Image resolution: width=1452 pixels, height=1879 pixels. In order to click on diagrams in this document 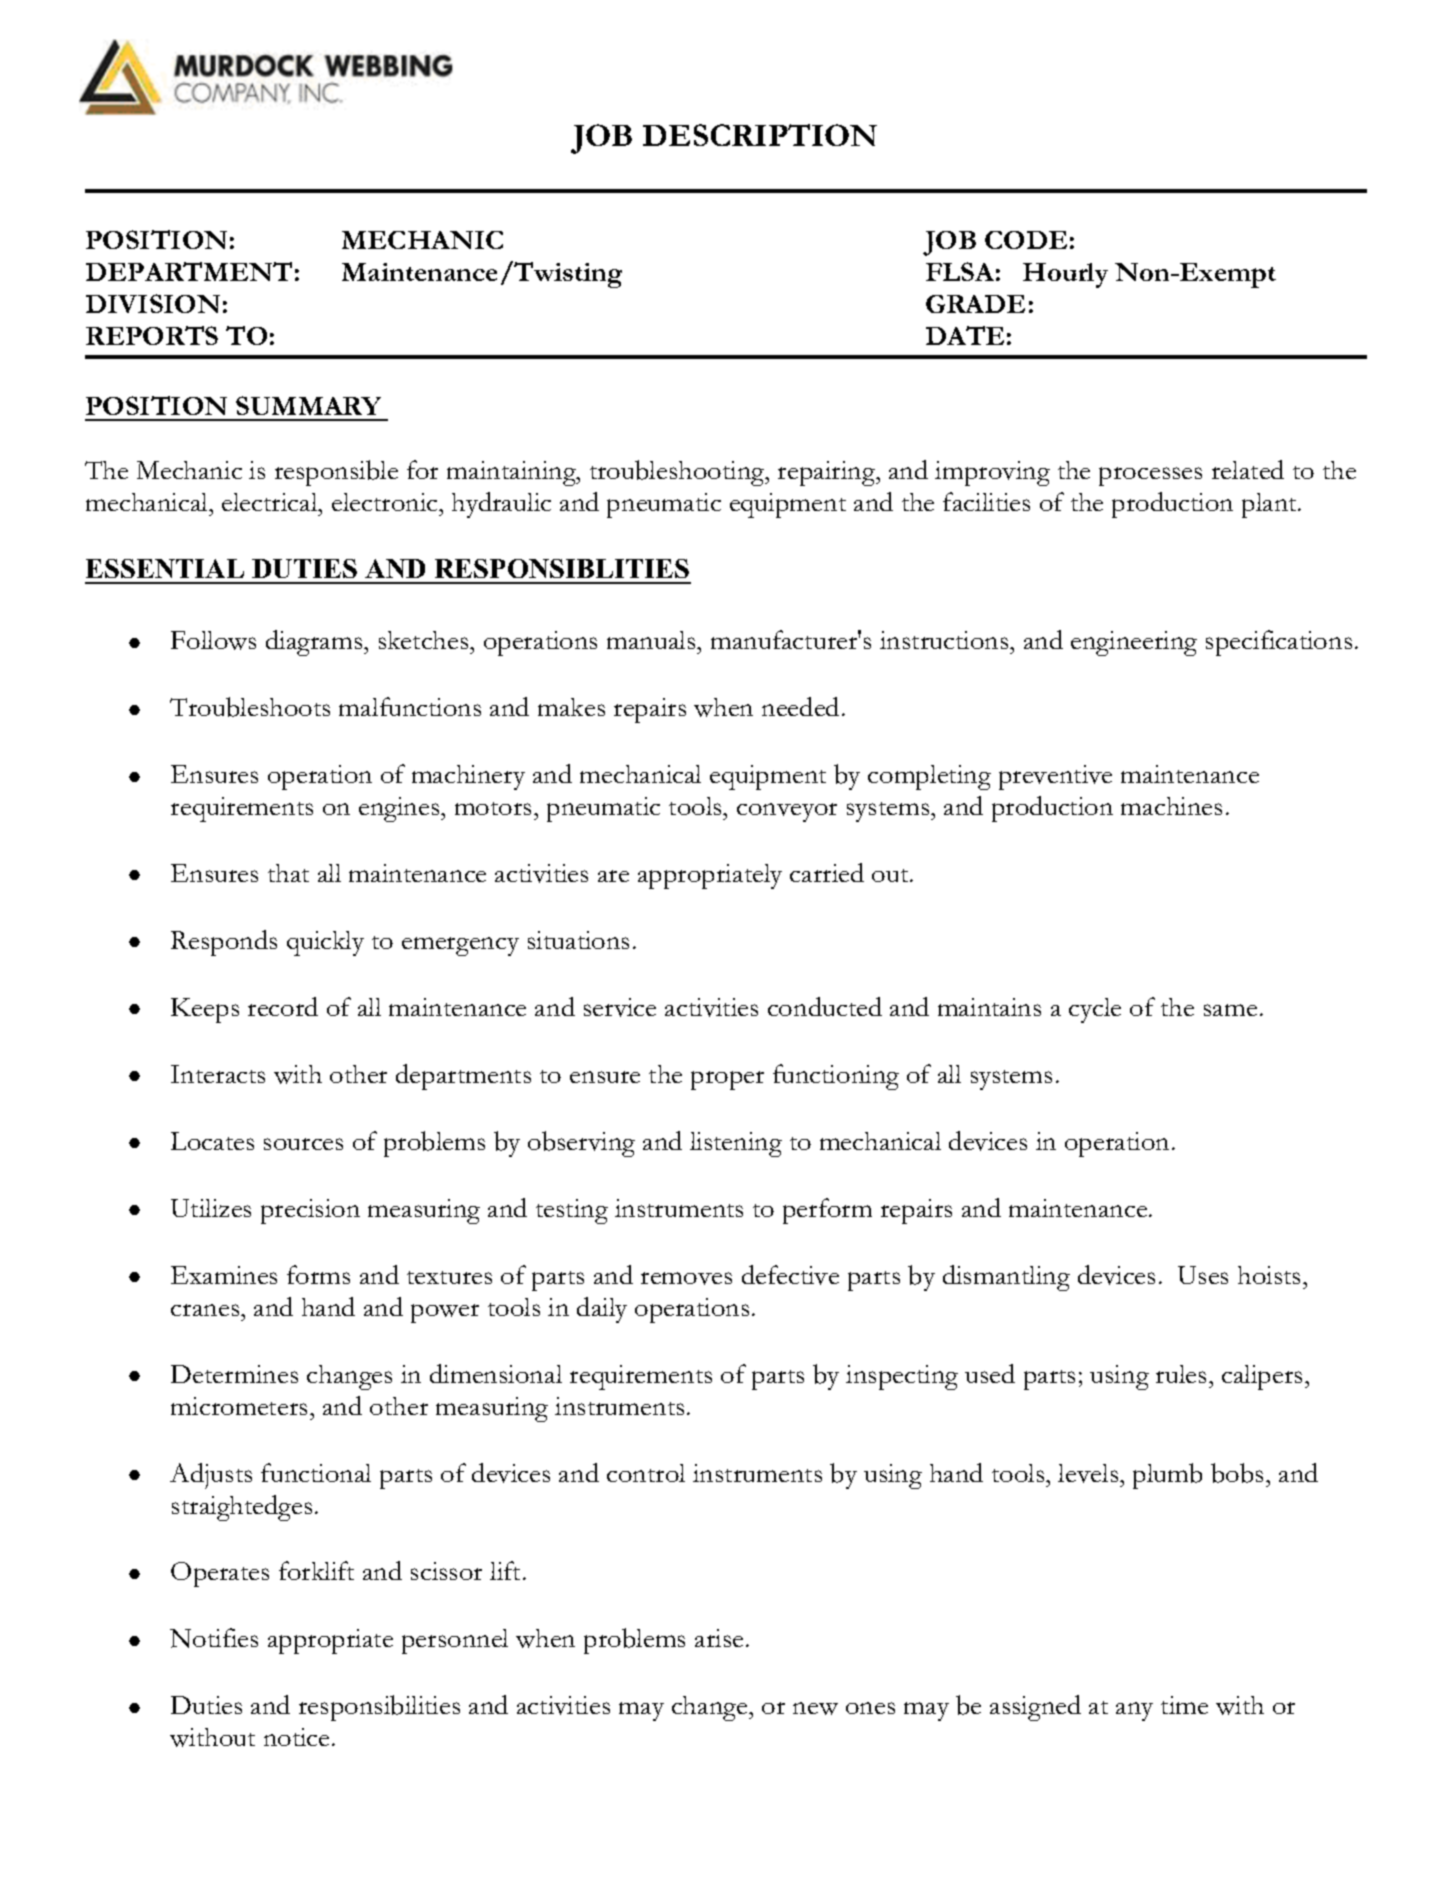, I will do `click(315, 643)`.
